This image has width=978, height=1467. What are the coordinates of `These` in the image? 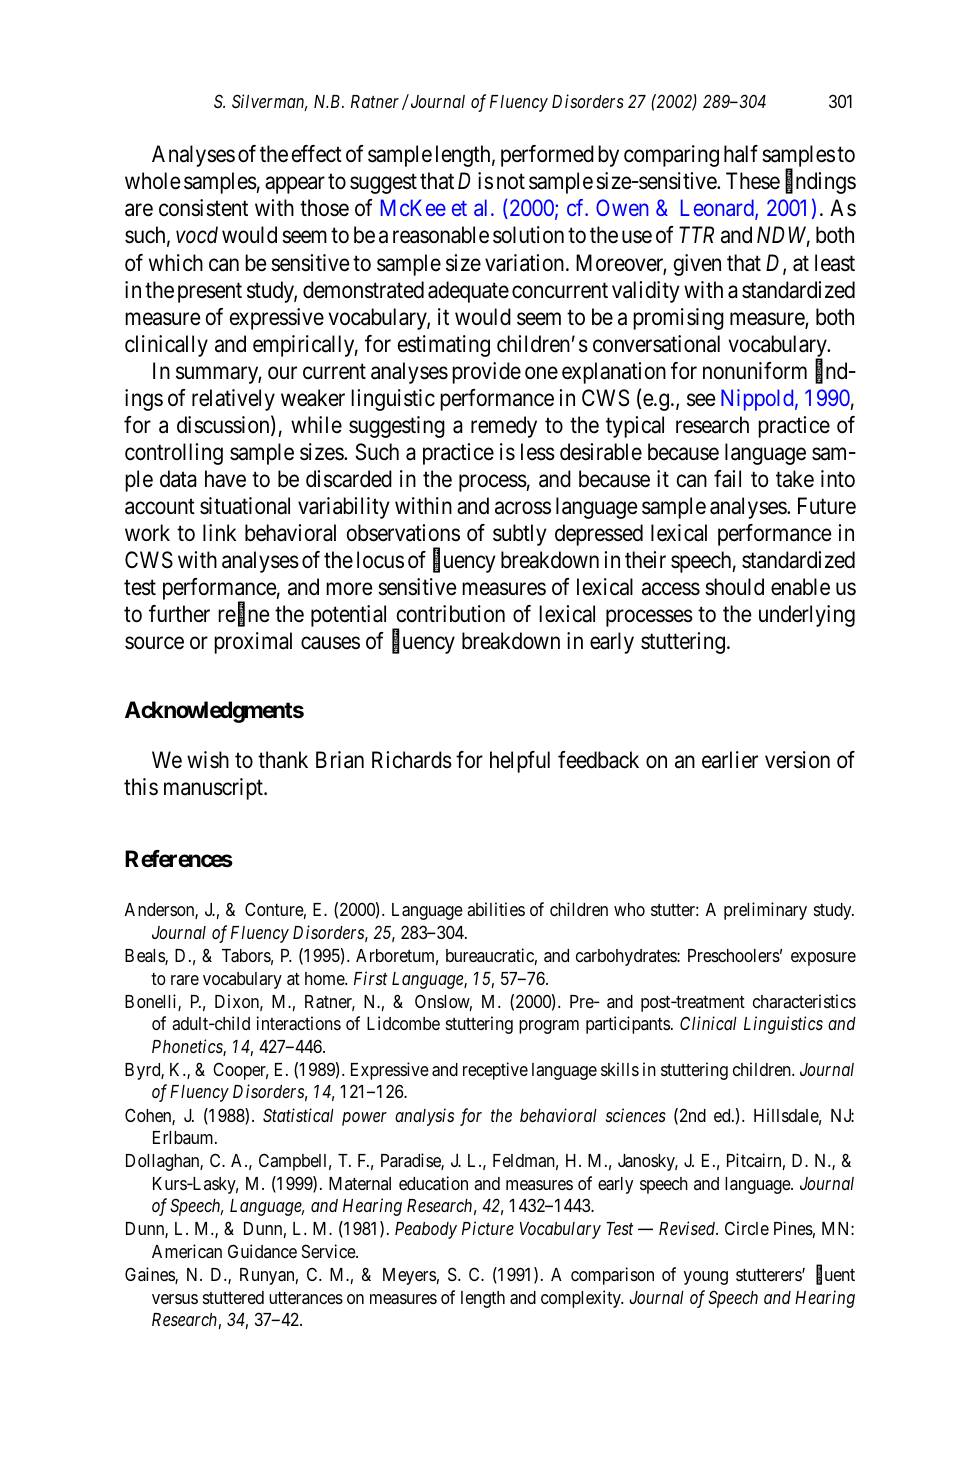 It's located at (753, 181).
